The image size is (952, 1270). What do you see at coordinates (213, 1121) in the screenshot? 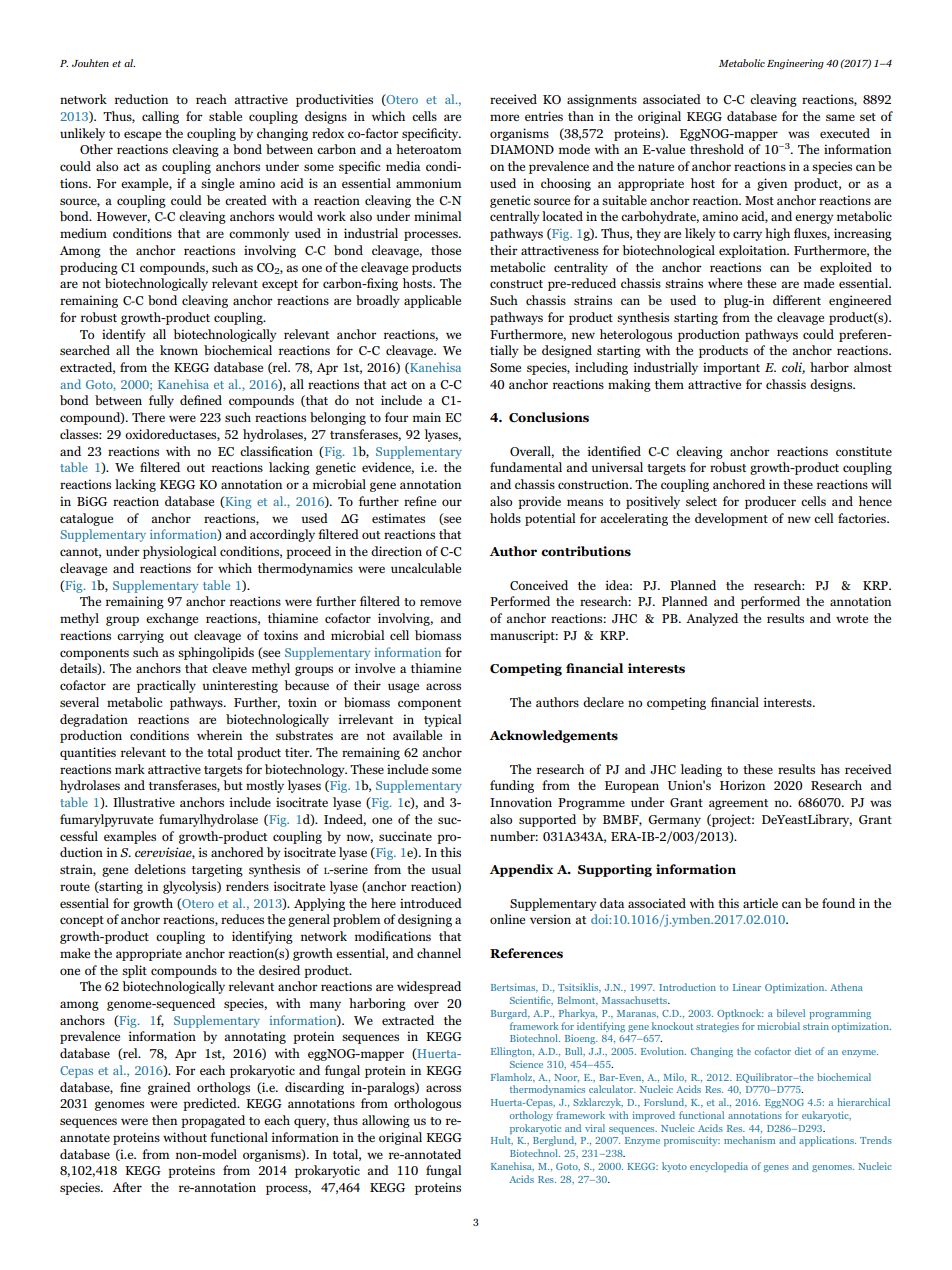
I see `propagated` at bounding box center [213, 1121].
